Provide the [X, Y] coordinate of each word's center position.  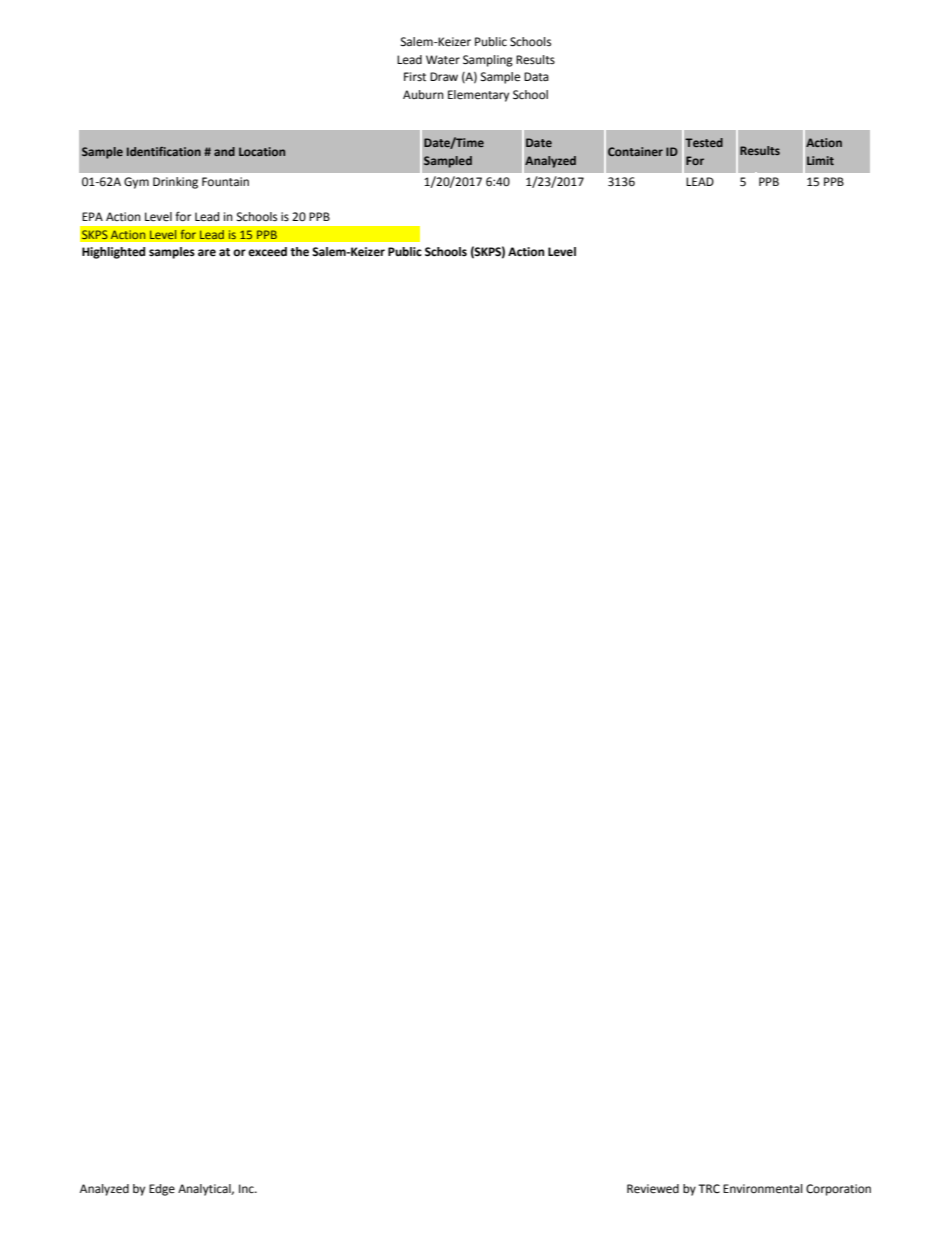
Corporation [838, 1190]
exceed [267, 252]
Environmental [763, 1188]
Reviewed [653, 1189]
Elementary [478, 96]
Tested [704, 142]
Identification [164, 151]
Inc [247, 1188]
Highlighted [113, 253]
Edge [162, 1190]
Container [635, 151]
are [207, 252]
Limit [820, 160]
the [299, 252]
